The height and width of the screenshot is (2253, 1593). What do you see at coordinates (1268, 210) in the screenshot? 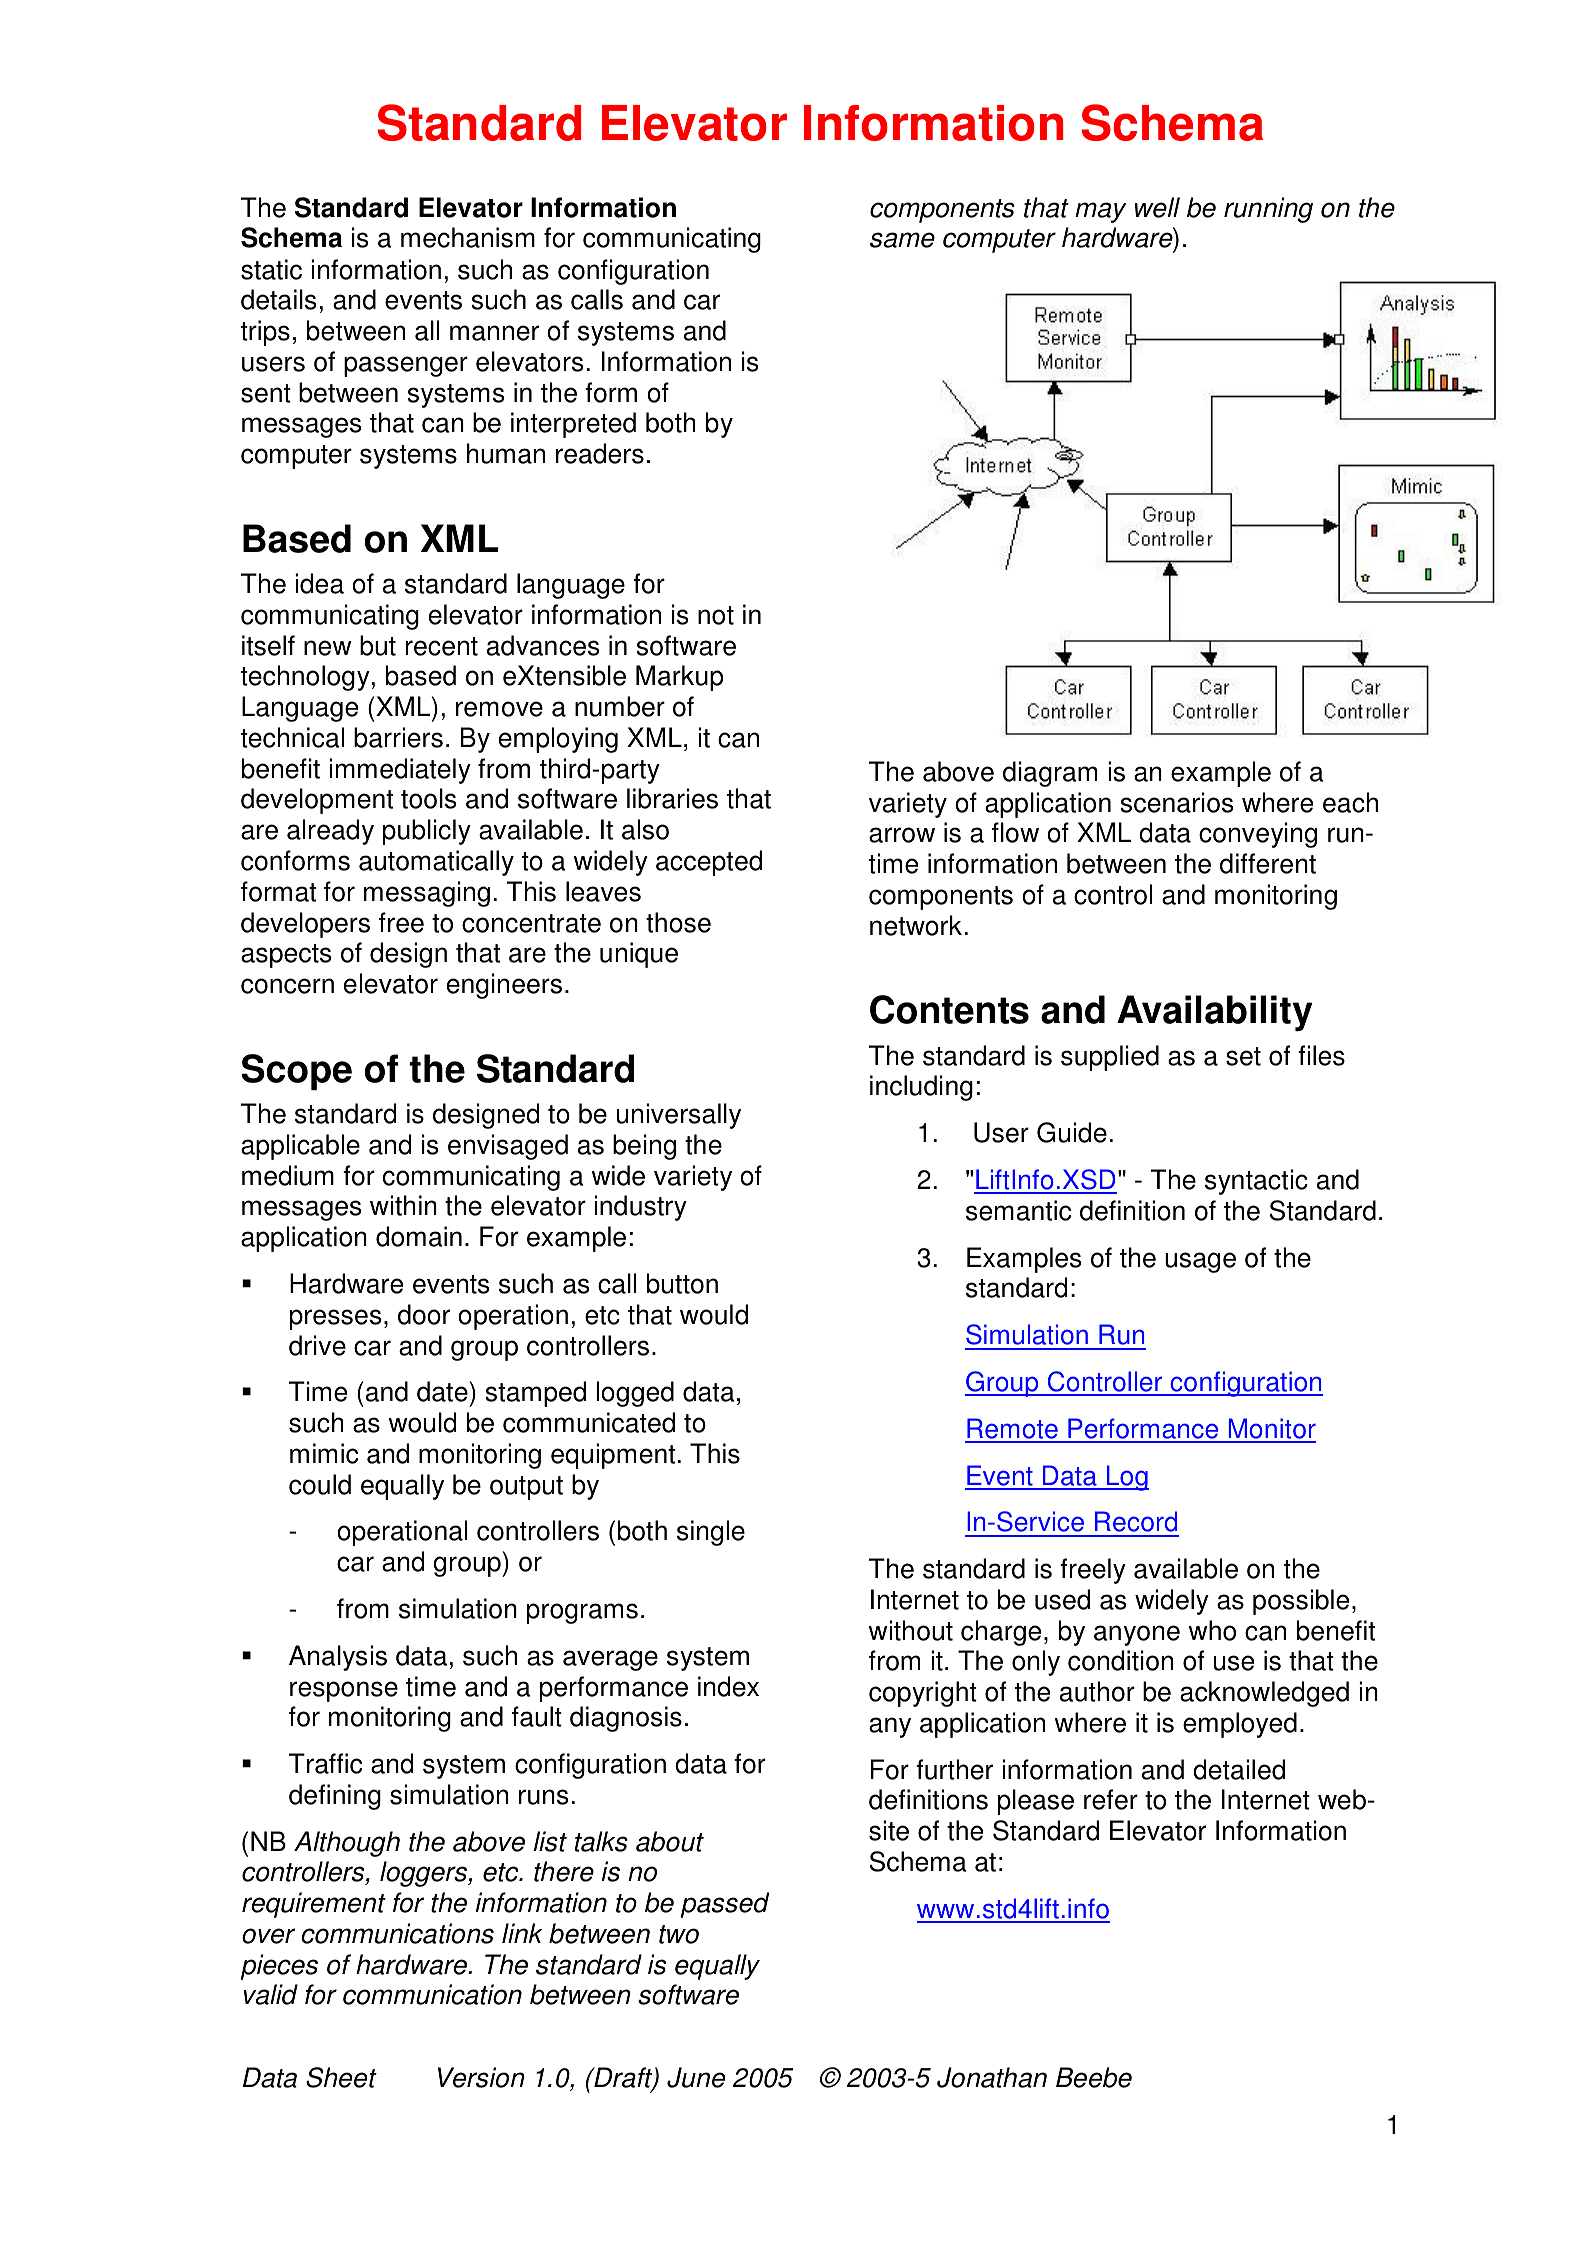
I see `running` at bounding box center [1268, 210].
